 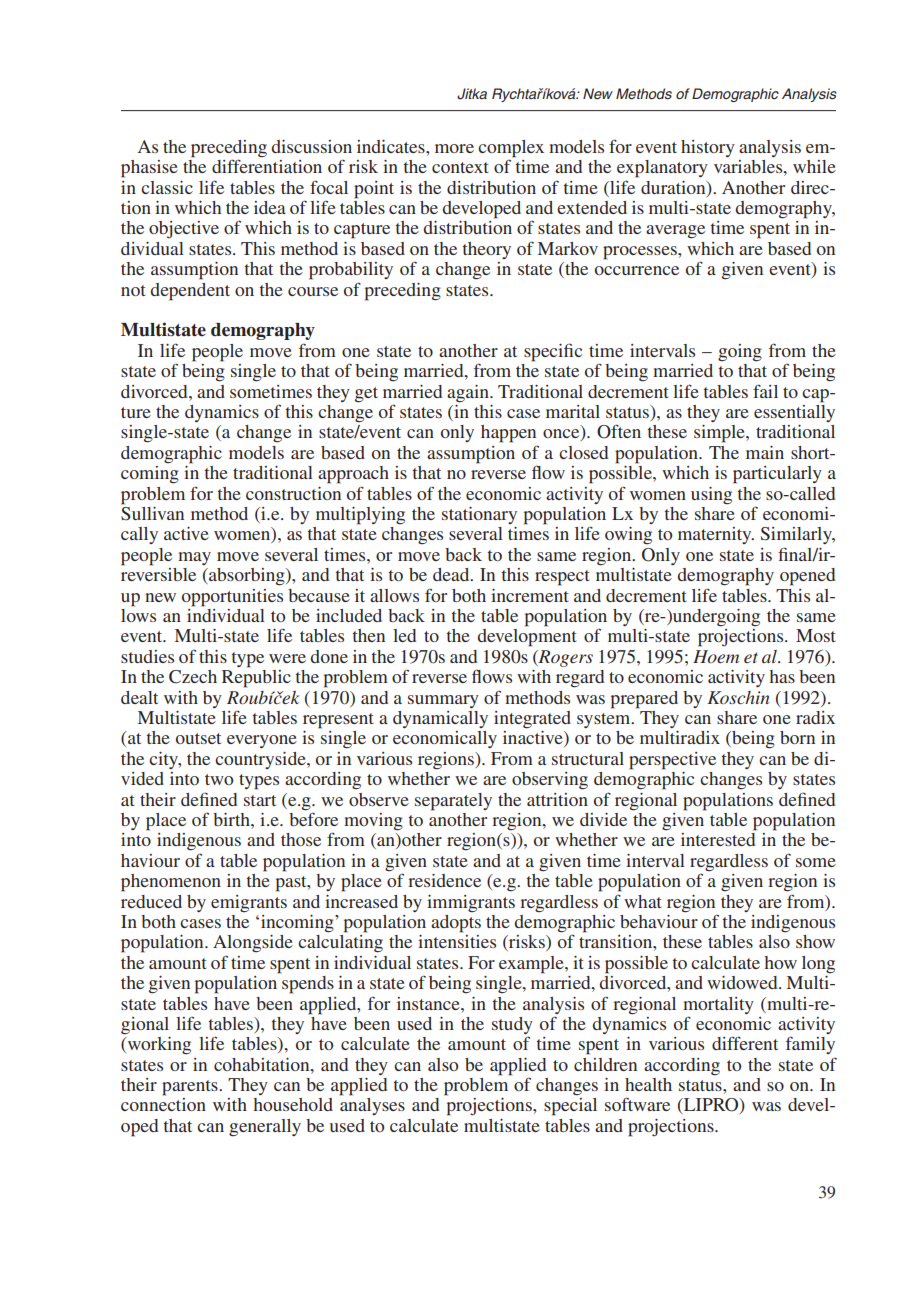 I want to click on using, so click(x=711, y=496).
